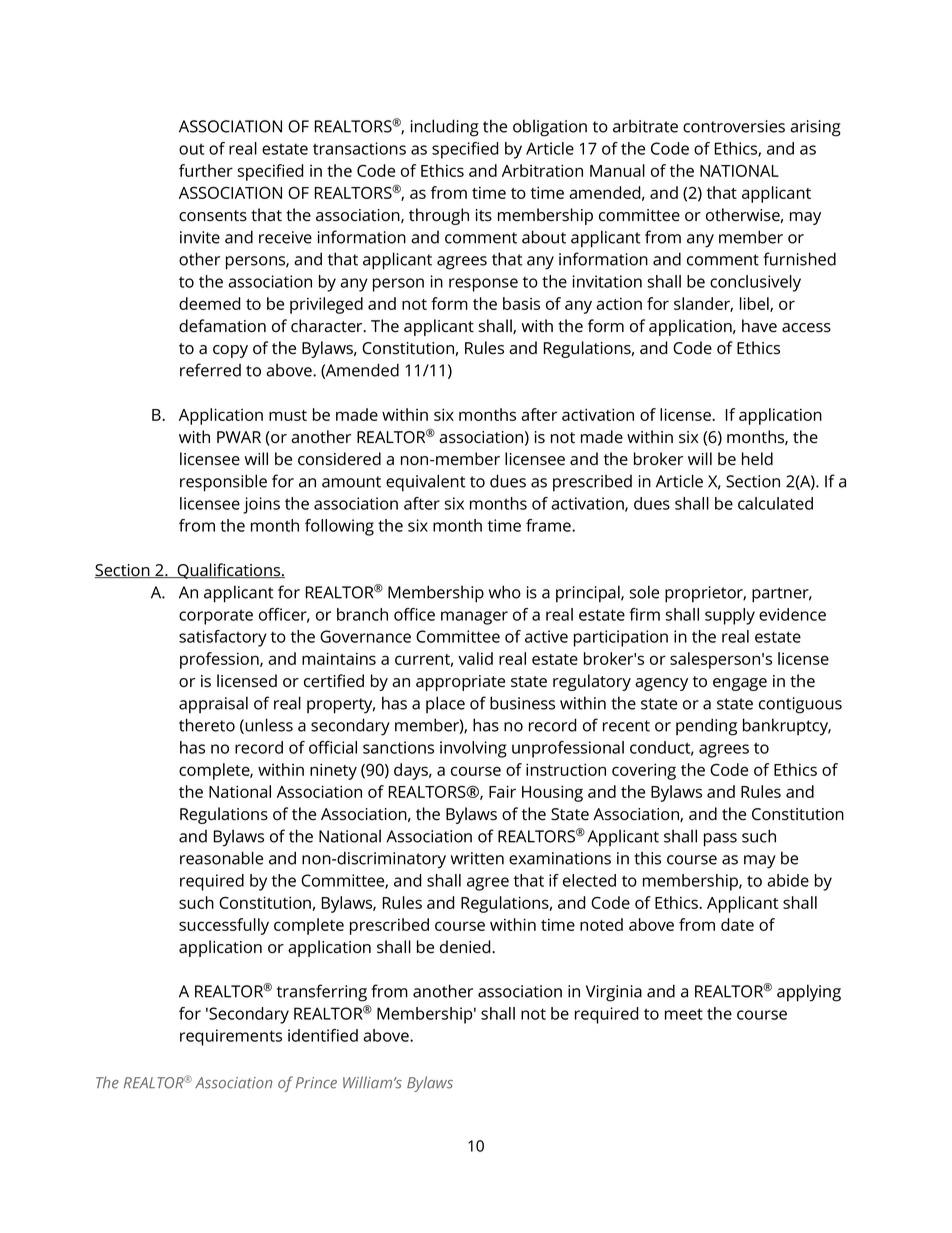 The image size is (952, 1233). What do you see at coordinates (216, 617) in the page?
I see `corporate` at bounding box center [216, 617].
